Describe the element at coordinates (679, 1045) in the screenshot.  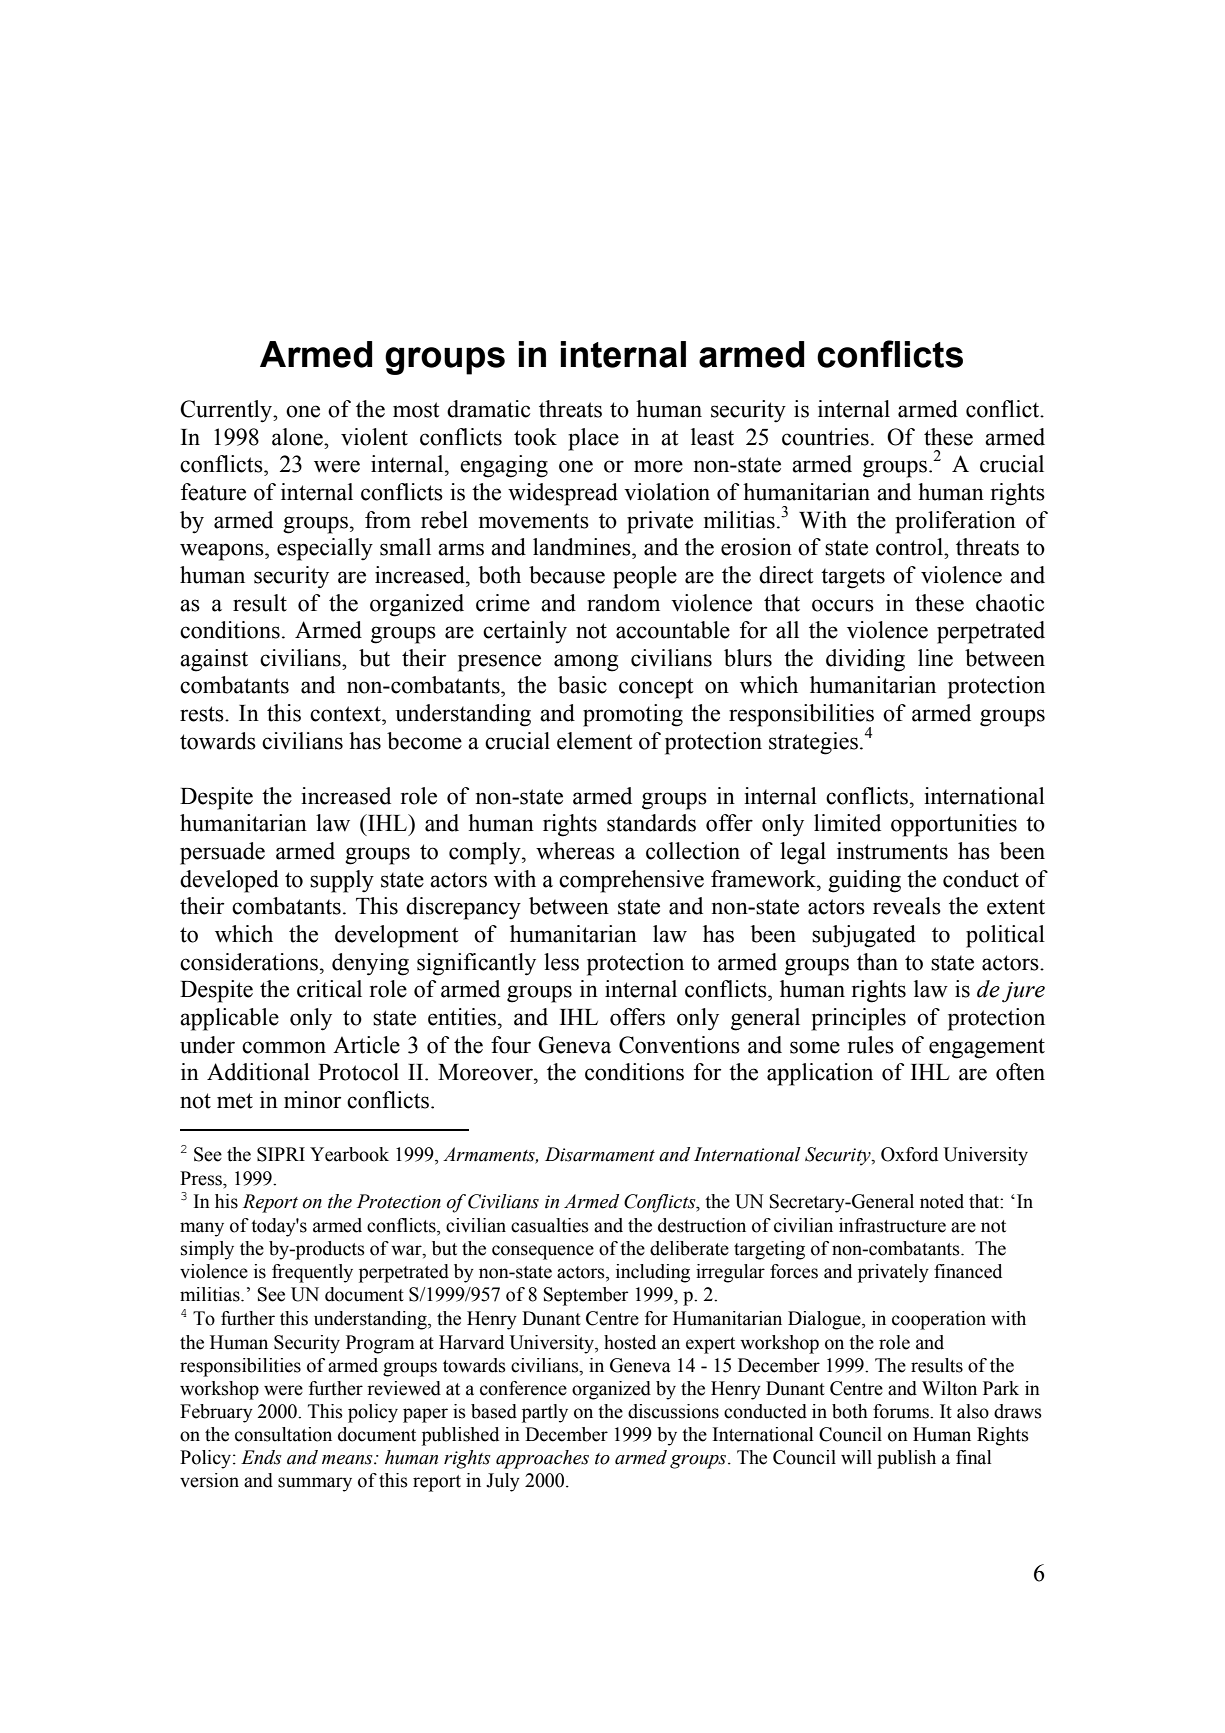
I see `Conventions` at that location.
